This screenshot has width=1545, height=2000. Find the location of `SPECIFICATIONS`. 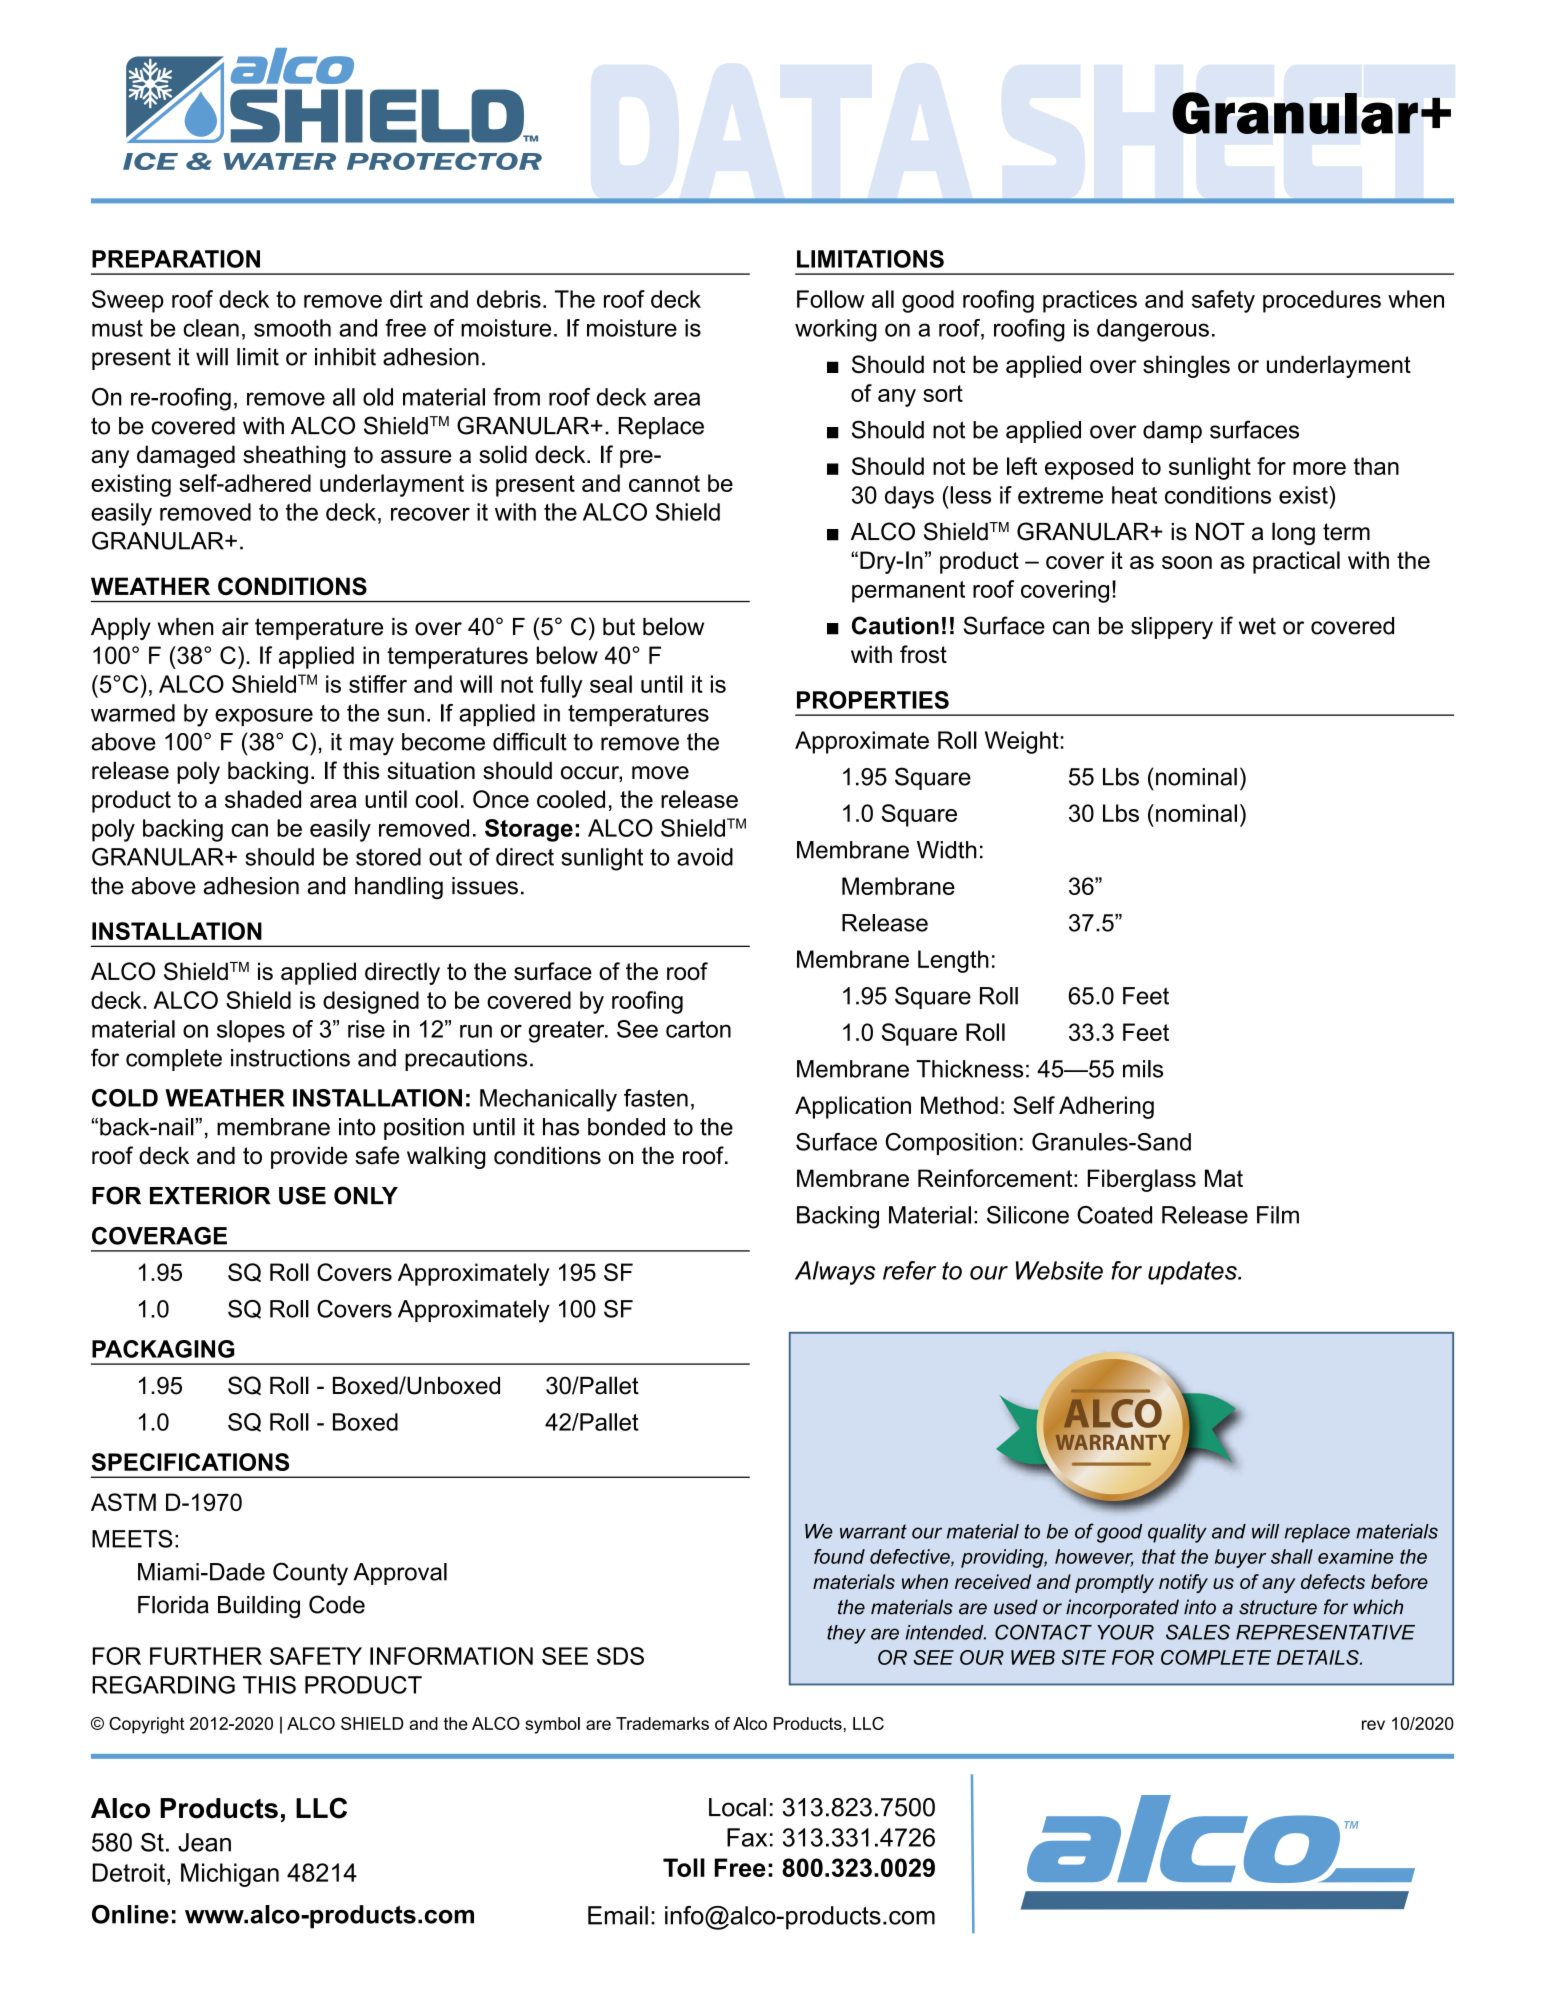

SPECIFICATIONS is located at coordinates (190, 1462).
